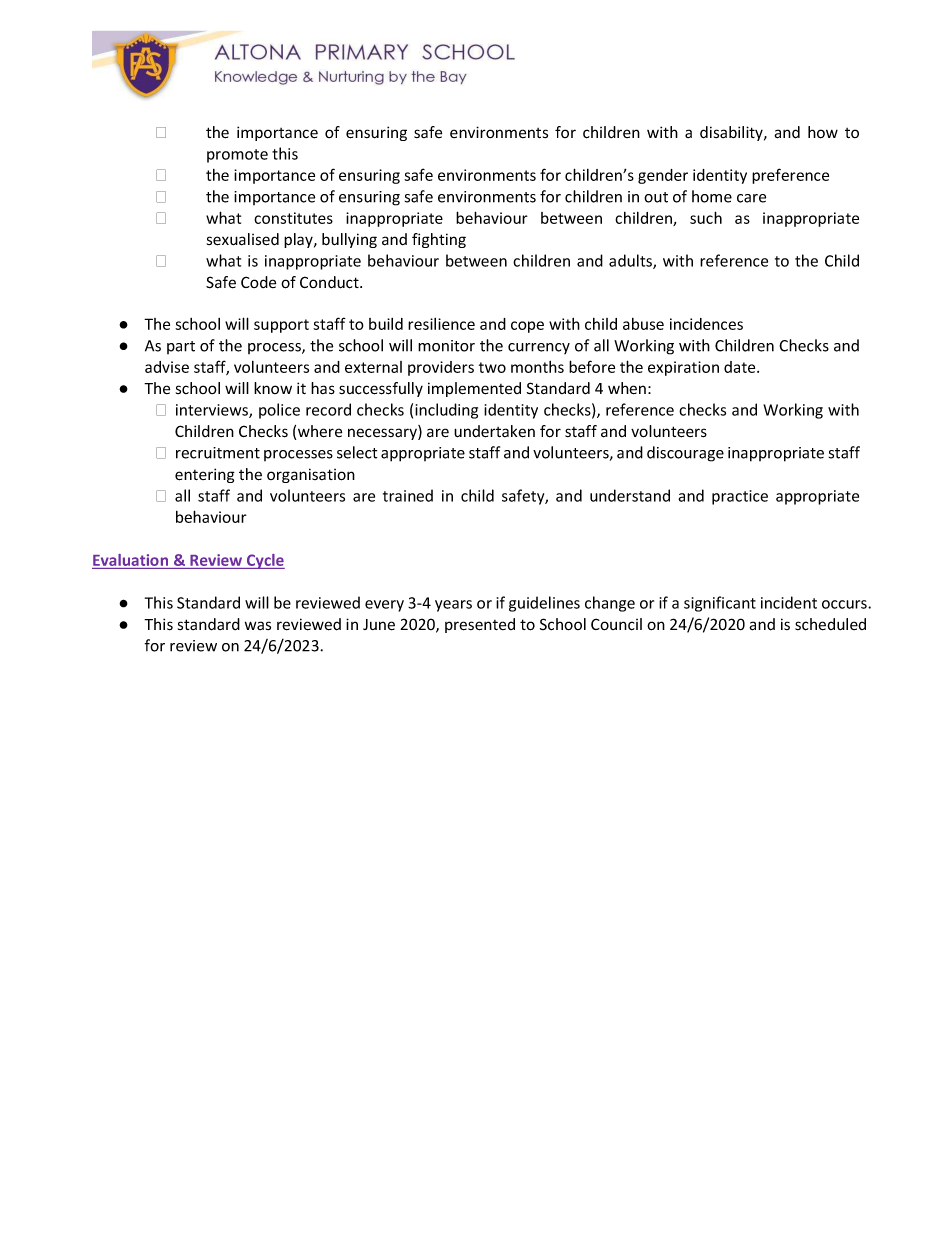  What do you see at coordinates (258, 625) in the screenshot?
I see `was` at bounding box center [258, 625].
